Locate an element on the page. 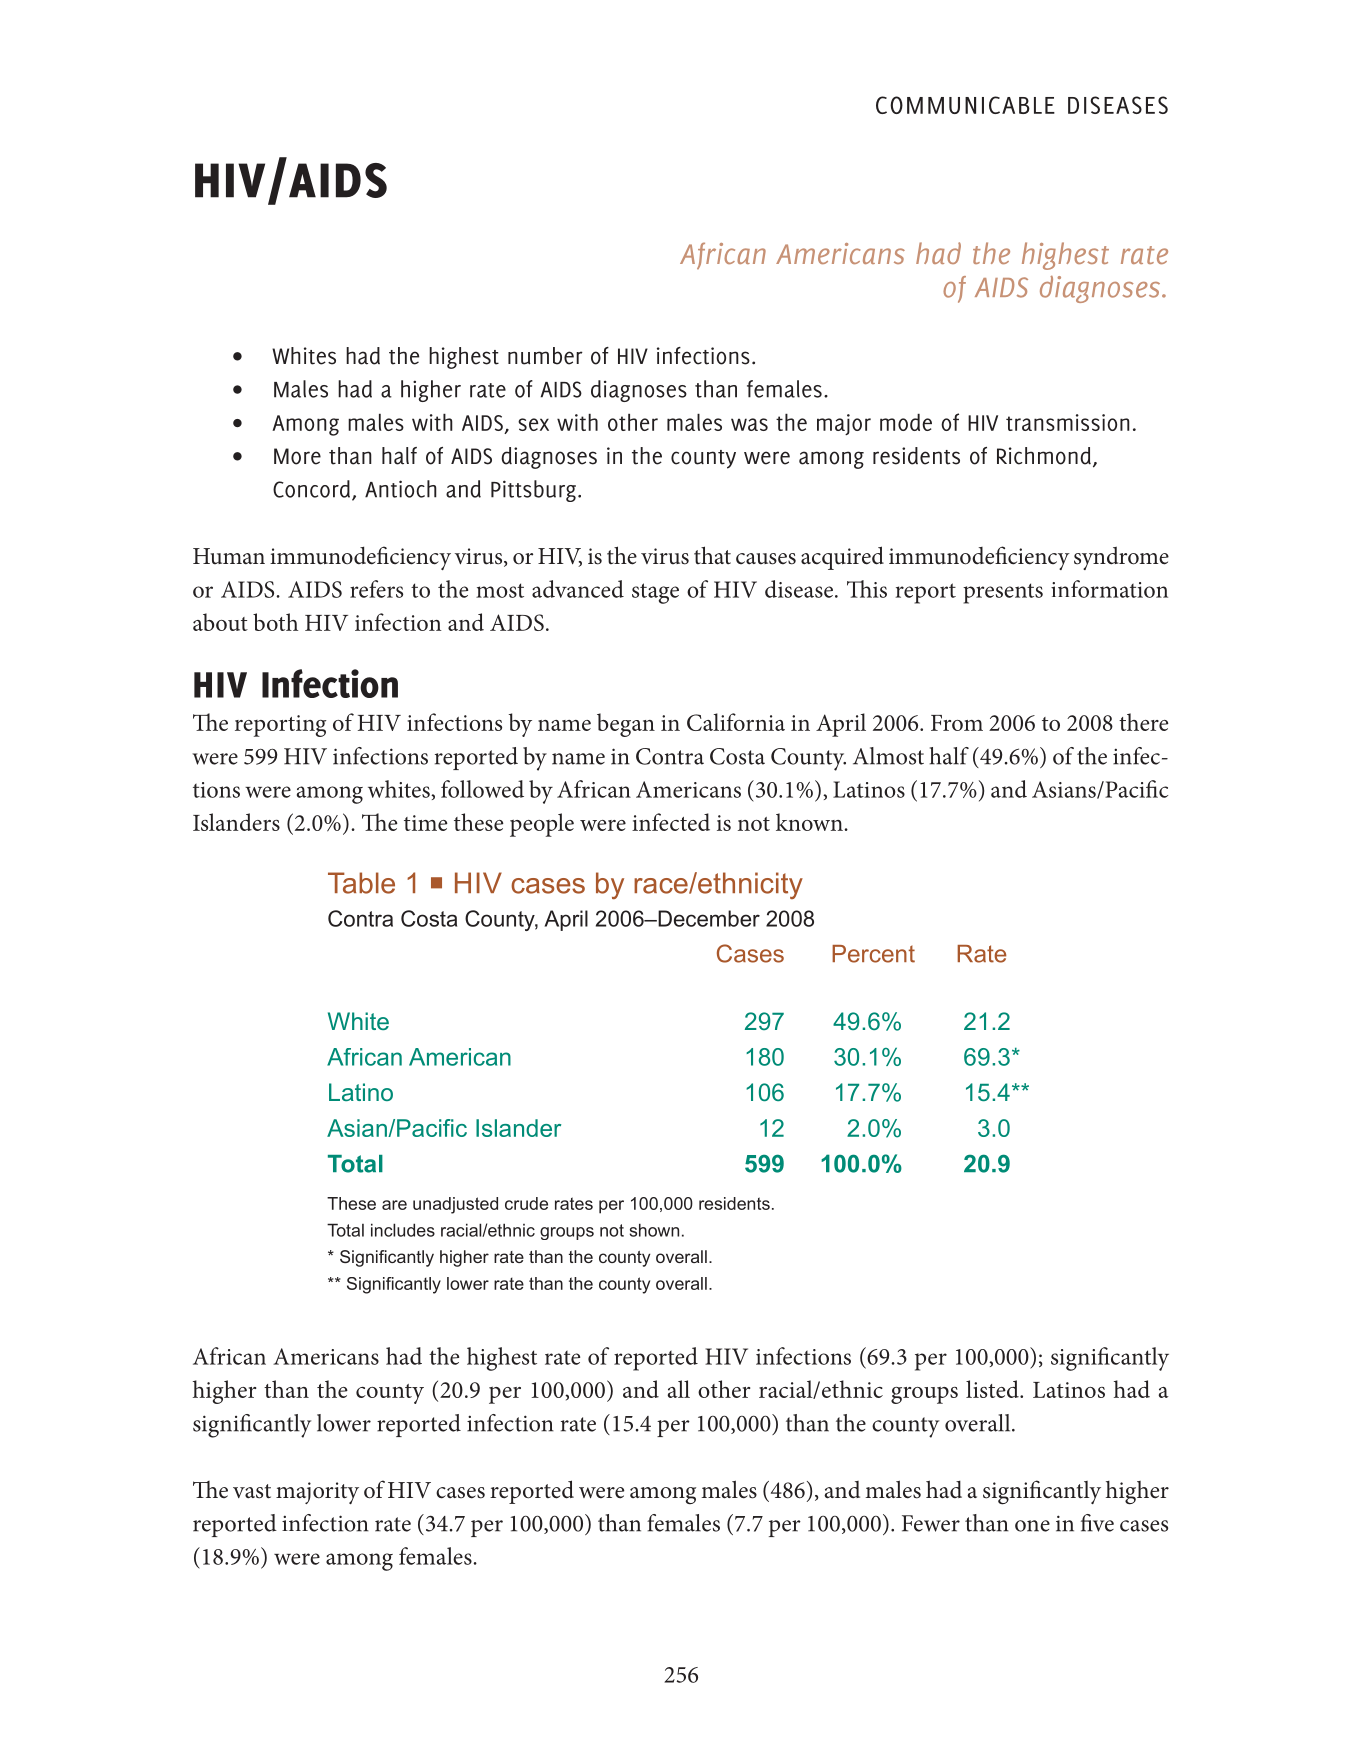  Richmond is located at coordinates (1044, 456).
